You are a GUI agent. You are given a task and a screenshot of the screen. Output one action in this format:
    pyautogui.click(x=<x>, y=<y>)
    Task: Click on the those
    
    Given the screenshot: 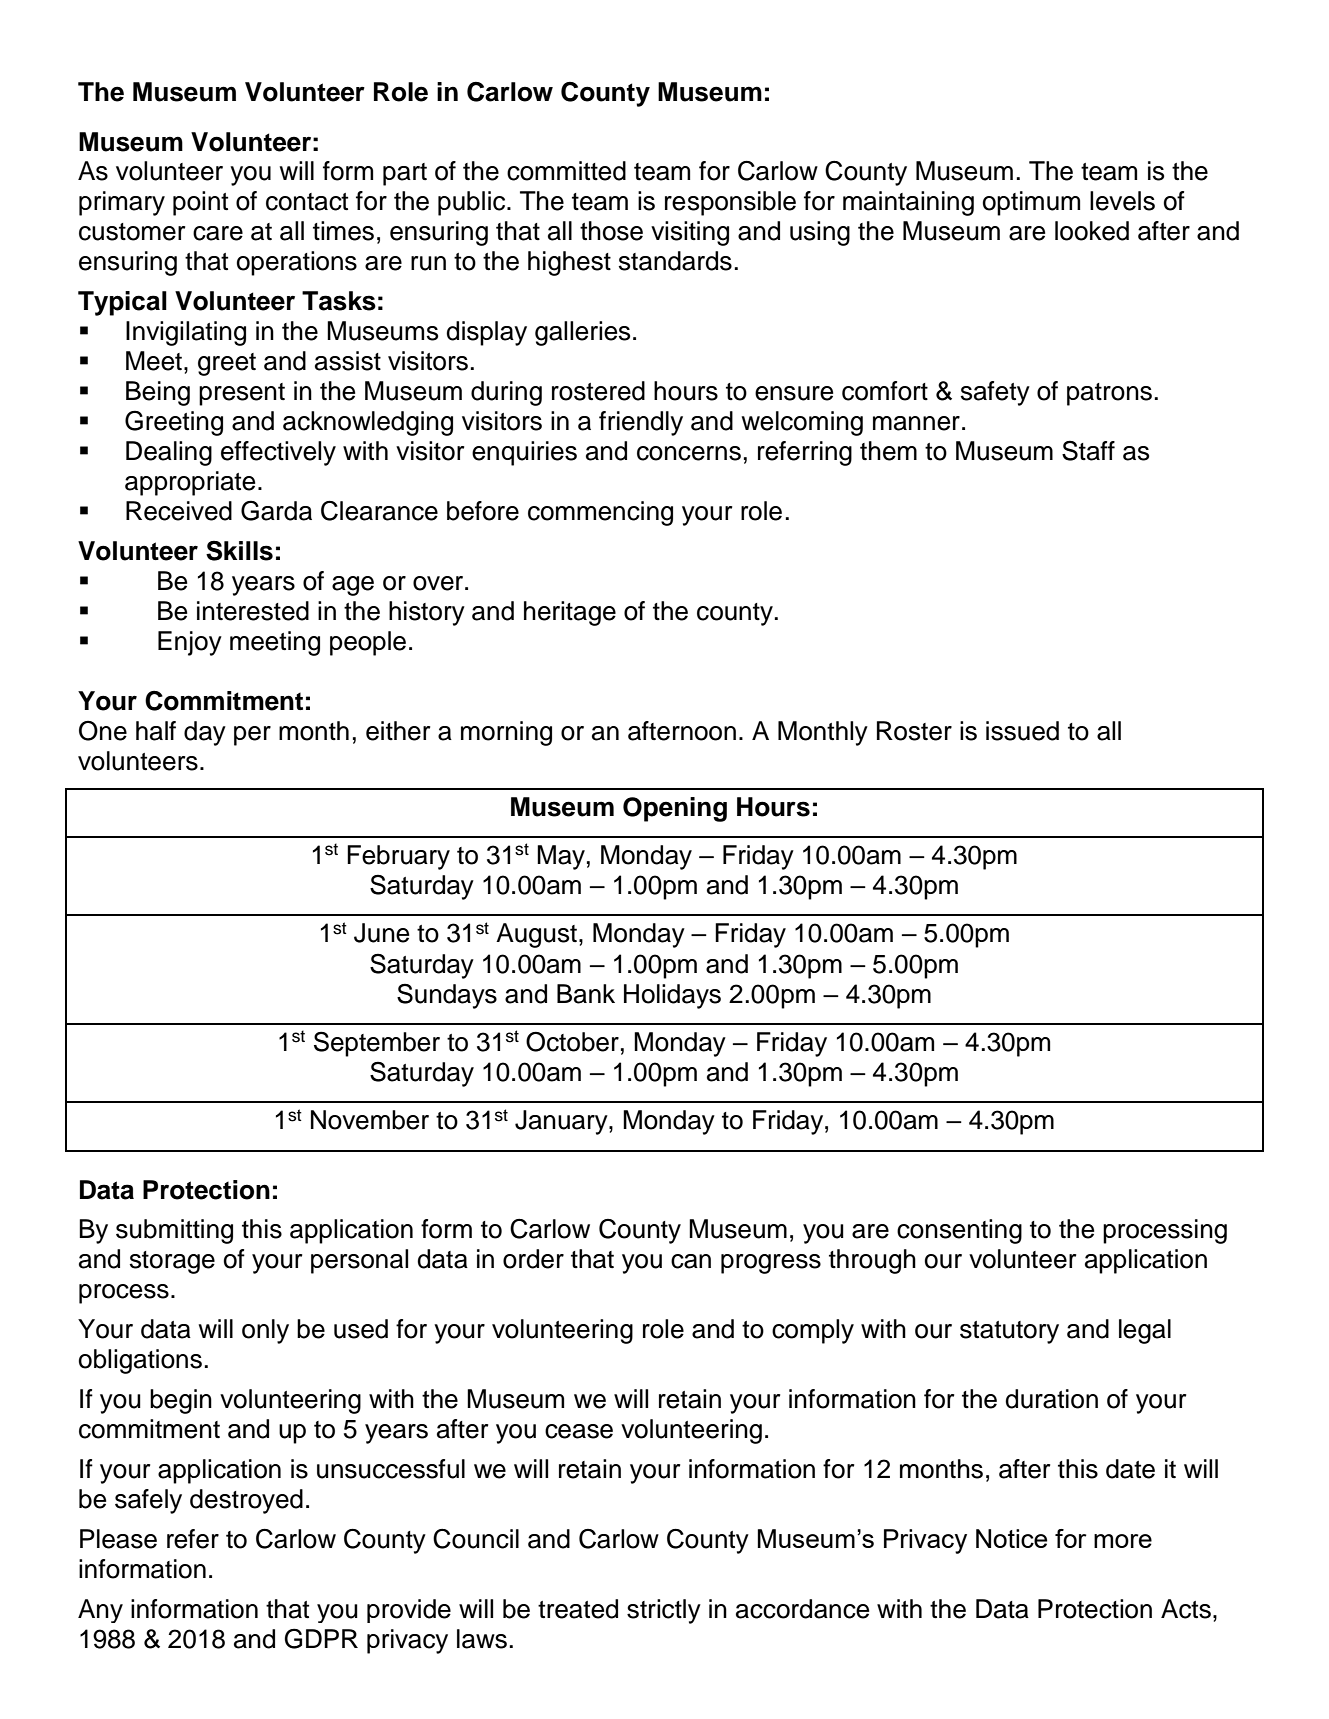 What is the action you would take?
    pyautogui.click(x=611, y=231)
